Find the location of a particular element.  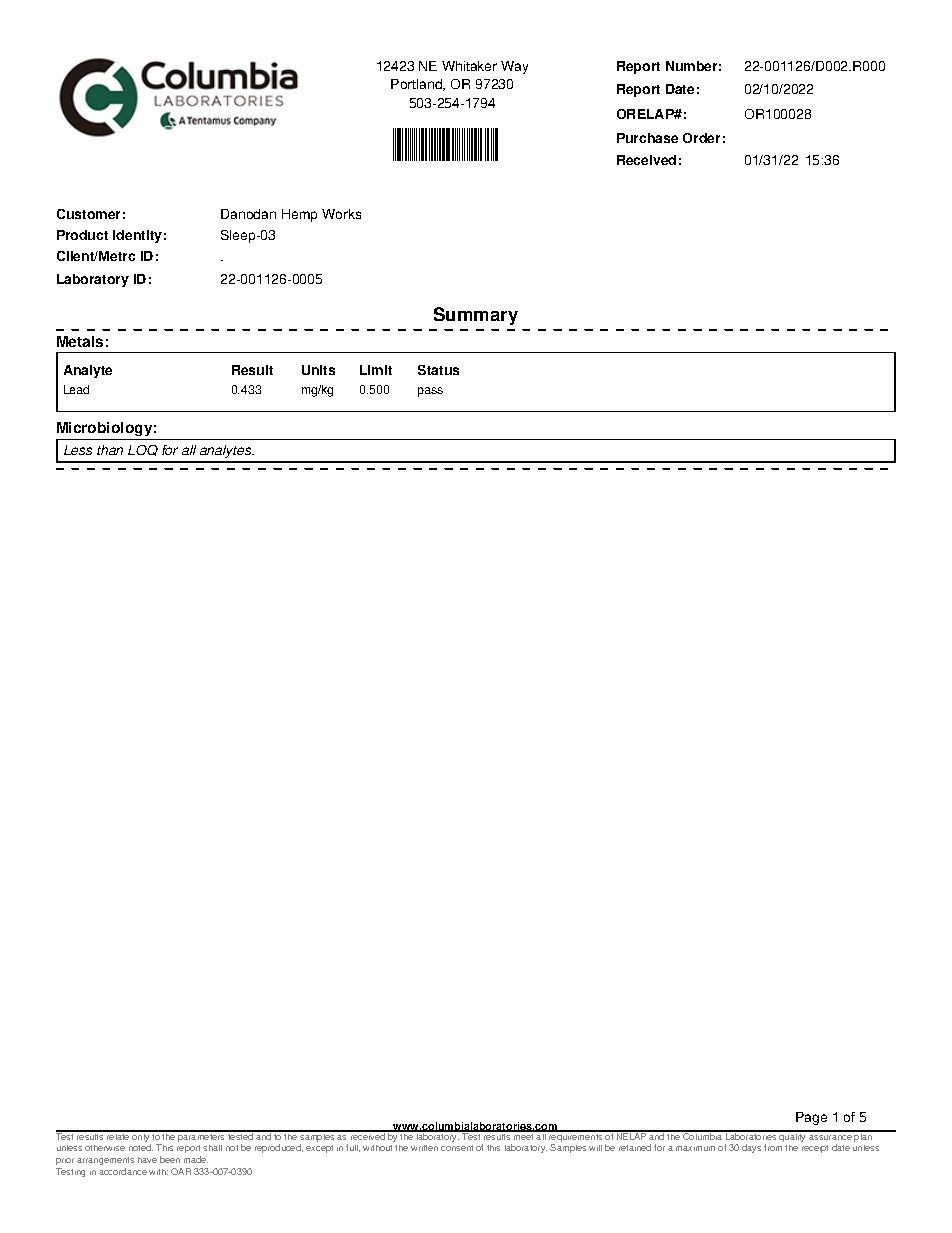

relate is located at coordinates (118, 1135).
